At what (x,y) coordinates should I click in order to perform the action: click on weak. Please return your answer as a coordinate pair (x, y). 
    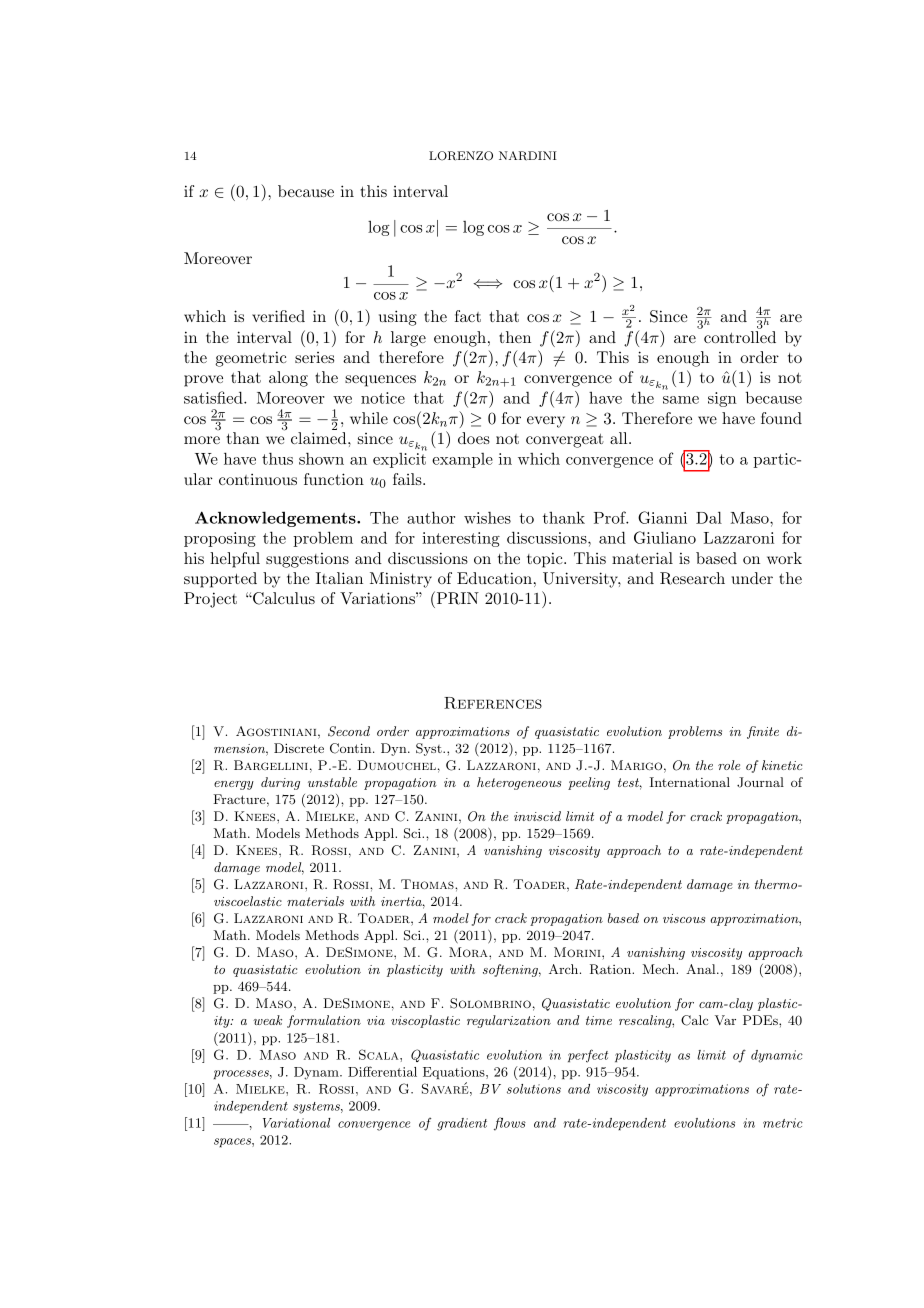
    Looking at the image, I should click on (267, 1020).
